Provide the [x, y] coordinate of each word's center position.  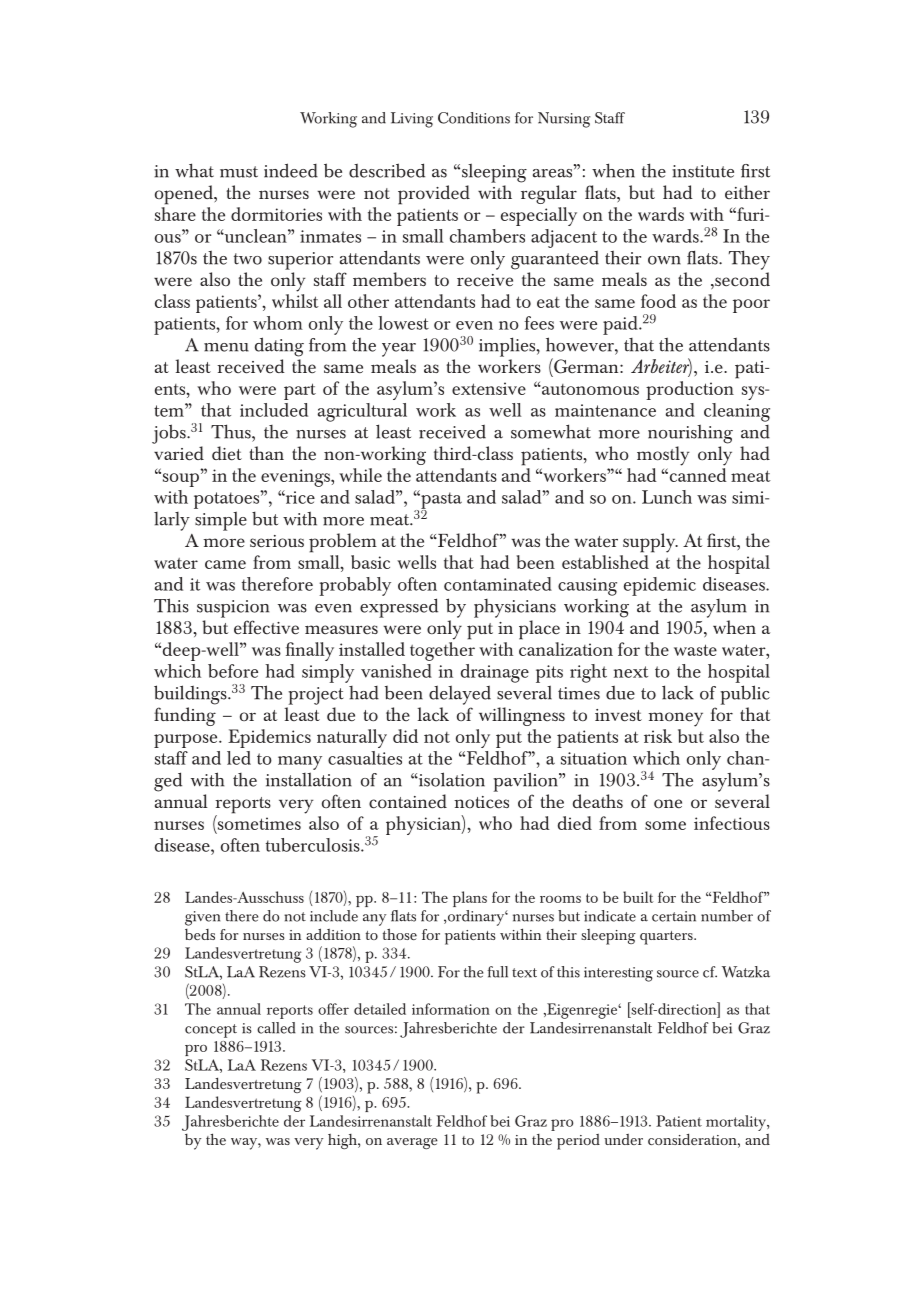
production [691, 389]
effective [266, 627]
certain [674, 916]
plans [470, 899]
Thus [232, 431]
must [239, 172]
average [412, 1143]
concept [211, 1031]
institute [703, 171]
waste [695, 650]
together [442, 650]
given [202, 918]
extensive [489, 388]
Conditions [474, 118]
